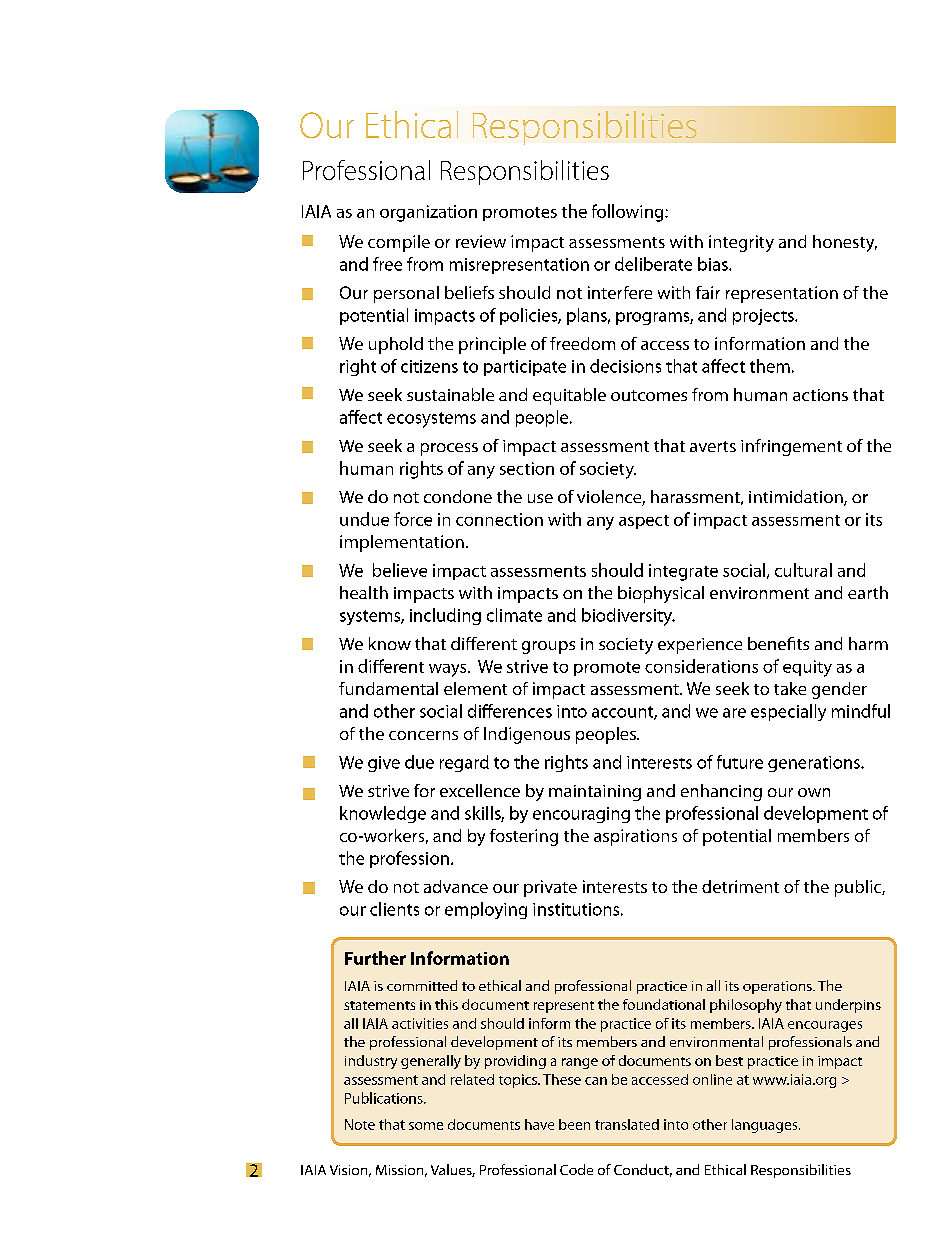  I want to click on fundamental, so click(388, 688).
